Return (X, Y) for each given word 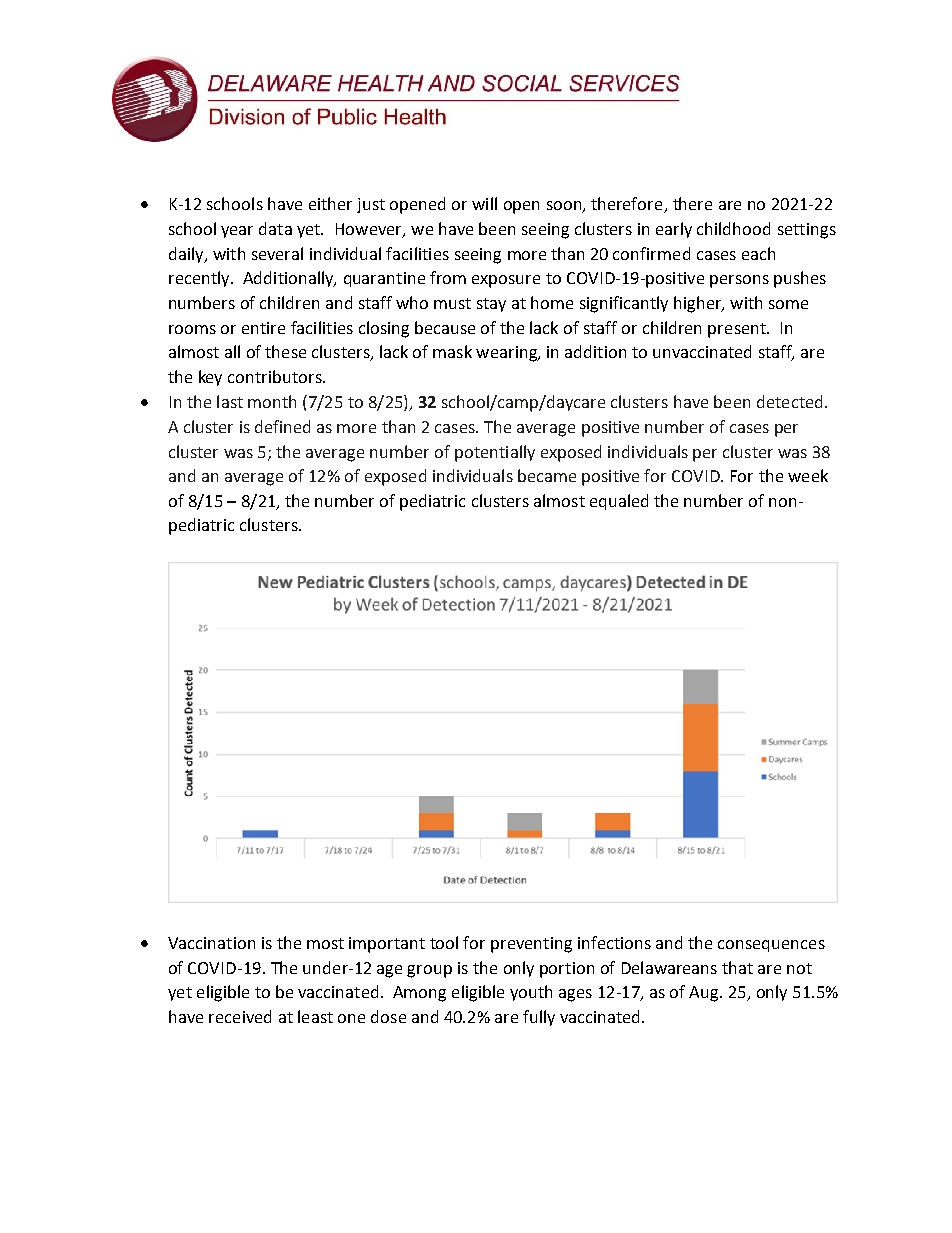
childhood (733, 228)
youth (531, 993)
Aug (705, 994)
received (240, 1016)
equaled (619, 502)
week (808, 475)
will (484, 203)
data (275, 228)
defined (282, 426)
